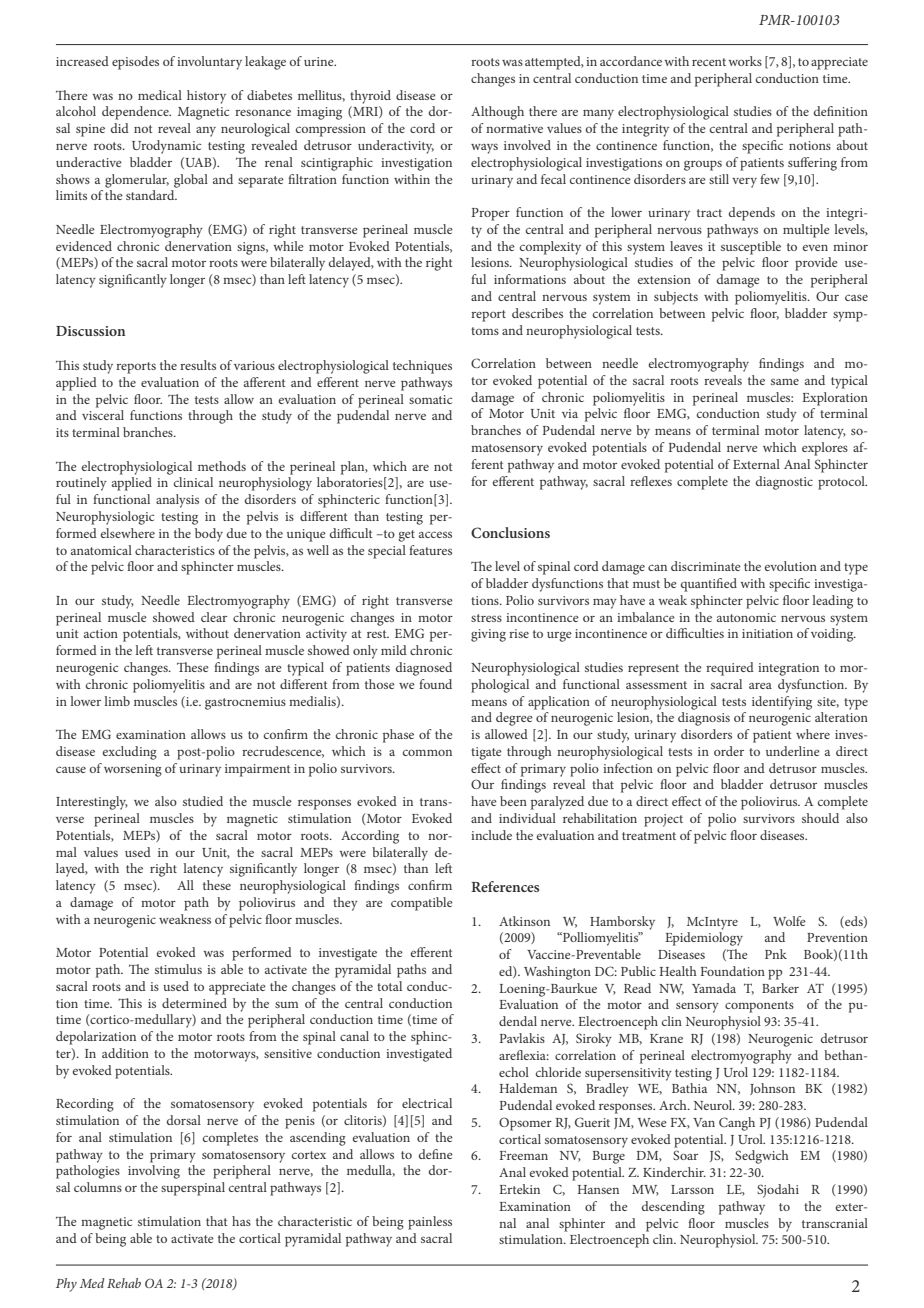  Describe the element at coordinates (154, 1172) in the document. I see `involving` at that location.
